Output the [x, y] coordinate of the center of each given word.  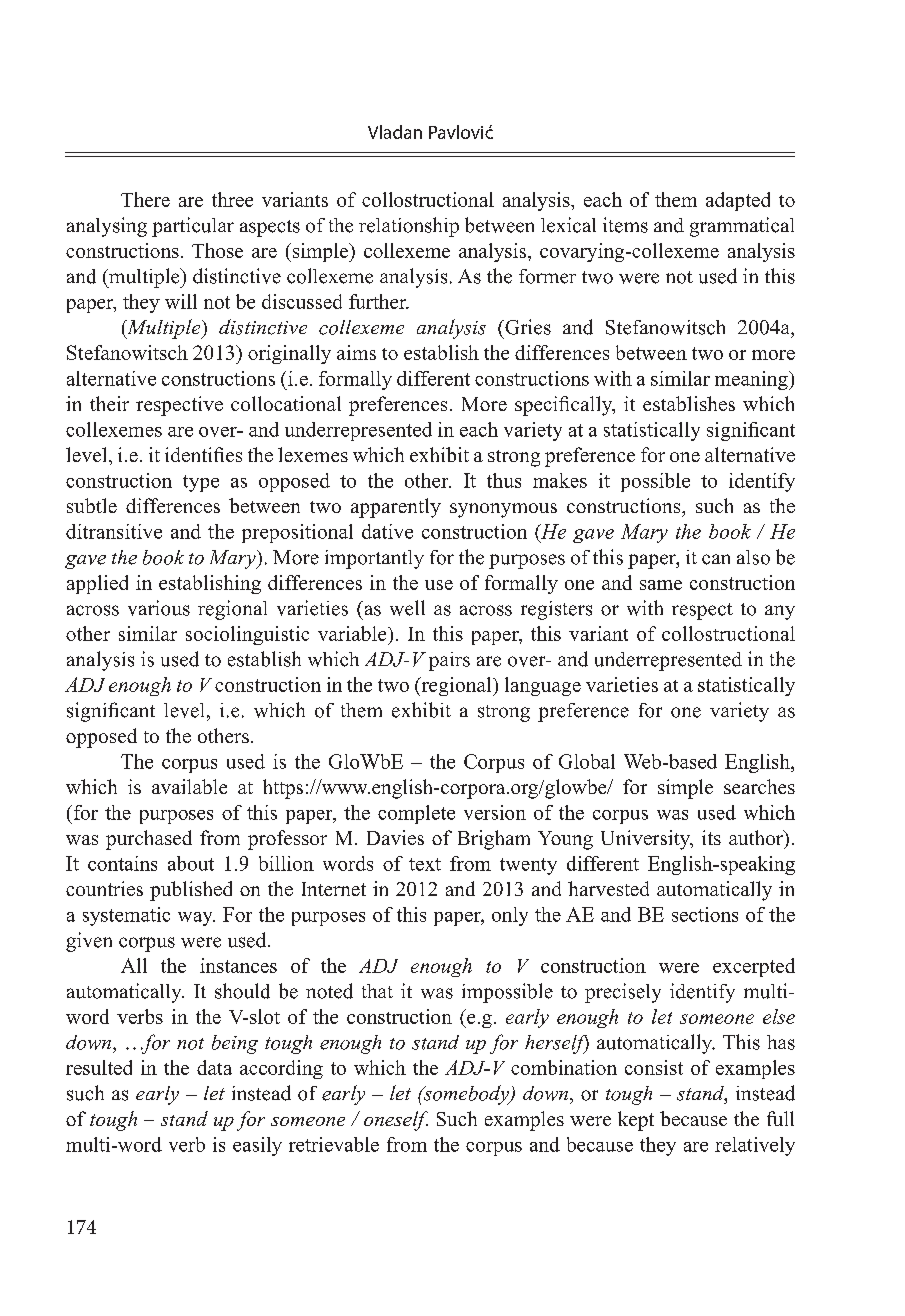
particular [193, 227]
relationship [409, 227]
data [214, 1067]
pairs [449, 661]
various [159, 608]
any [780, 612]
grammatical [742, 227]
